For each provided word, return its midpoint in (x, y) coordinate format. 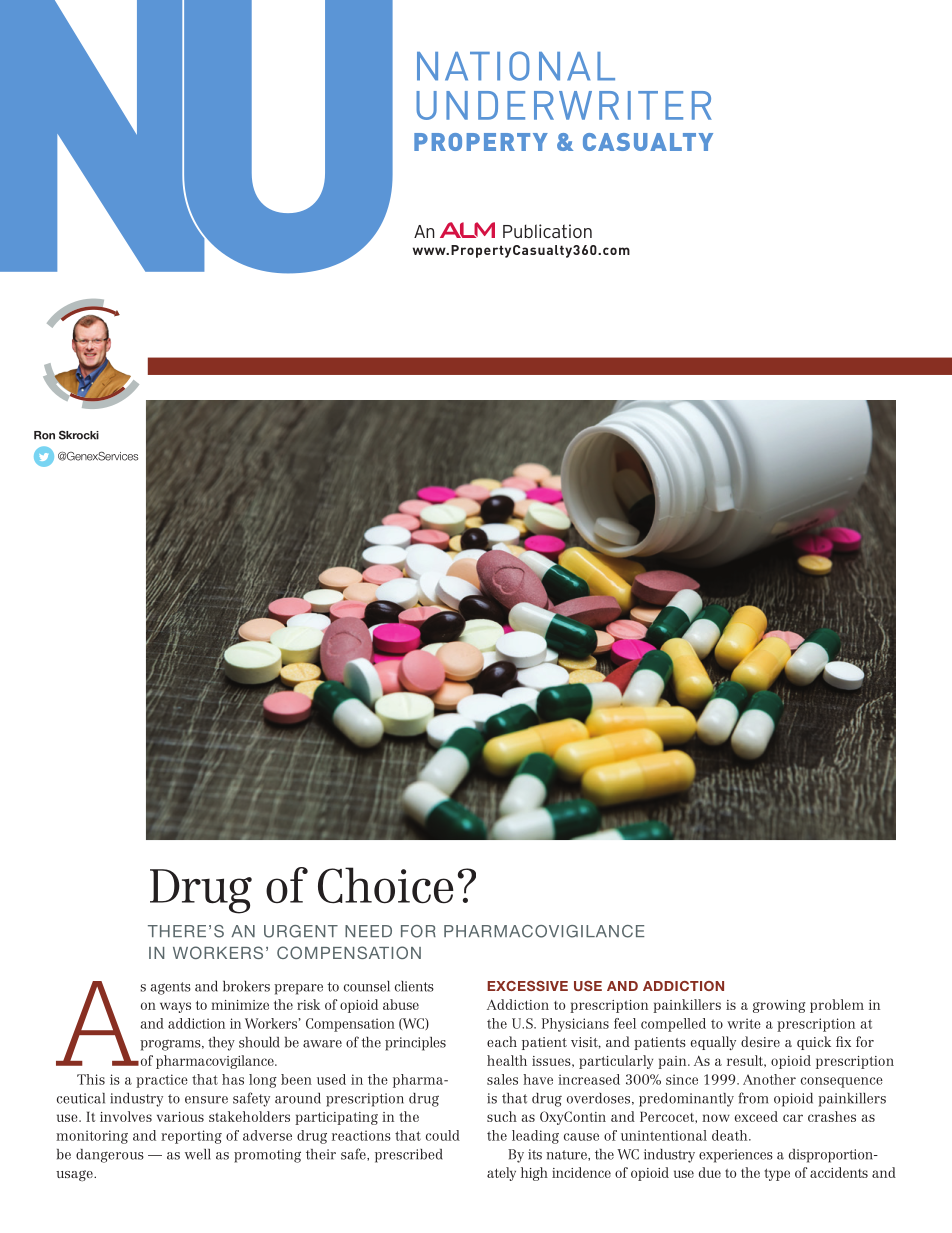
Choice (386, 885)
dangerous (110, 1156)
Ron (44, 435)
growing (779, 1006)
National (516, 66)
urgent (301, 931)
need (368, 931)
